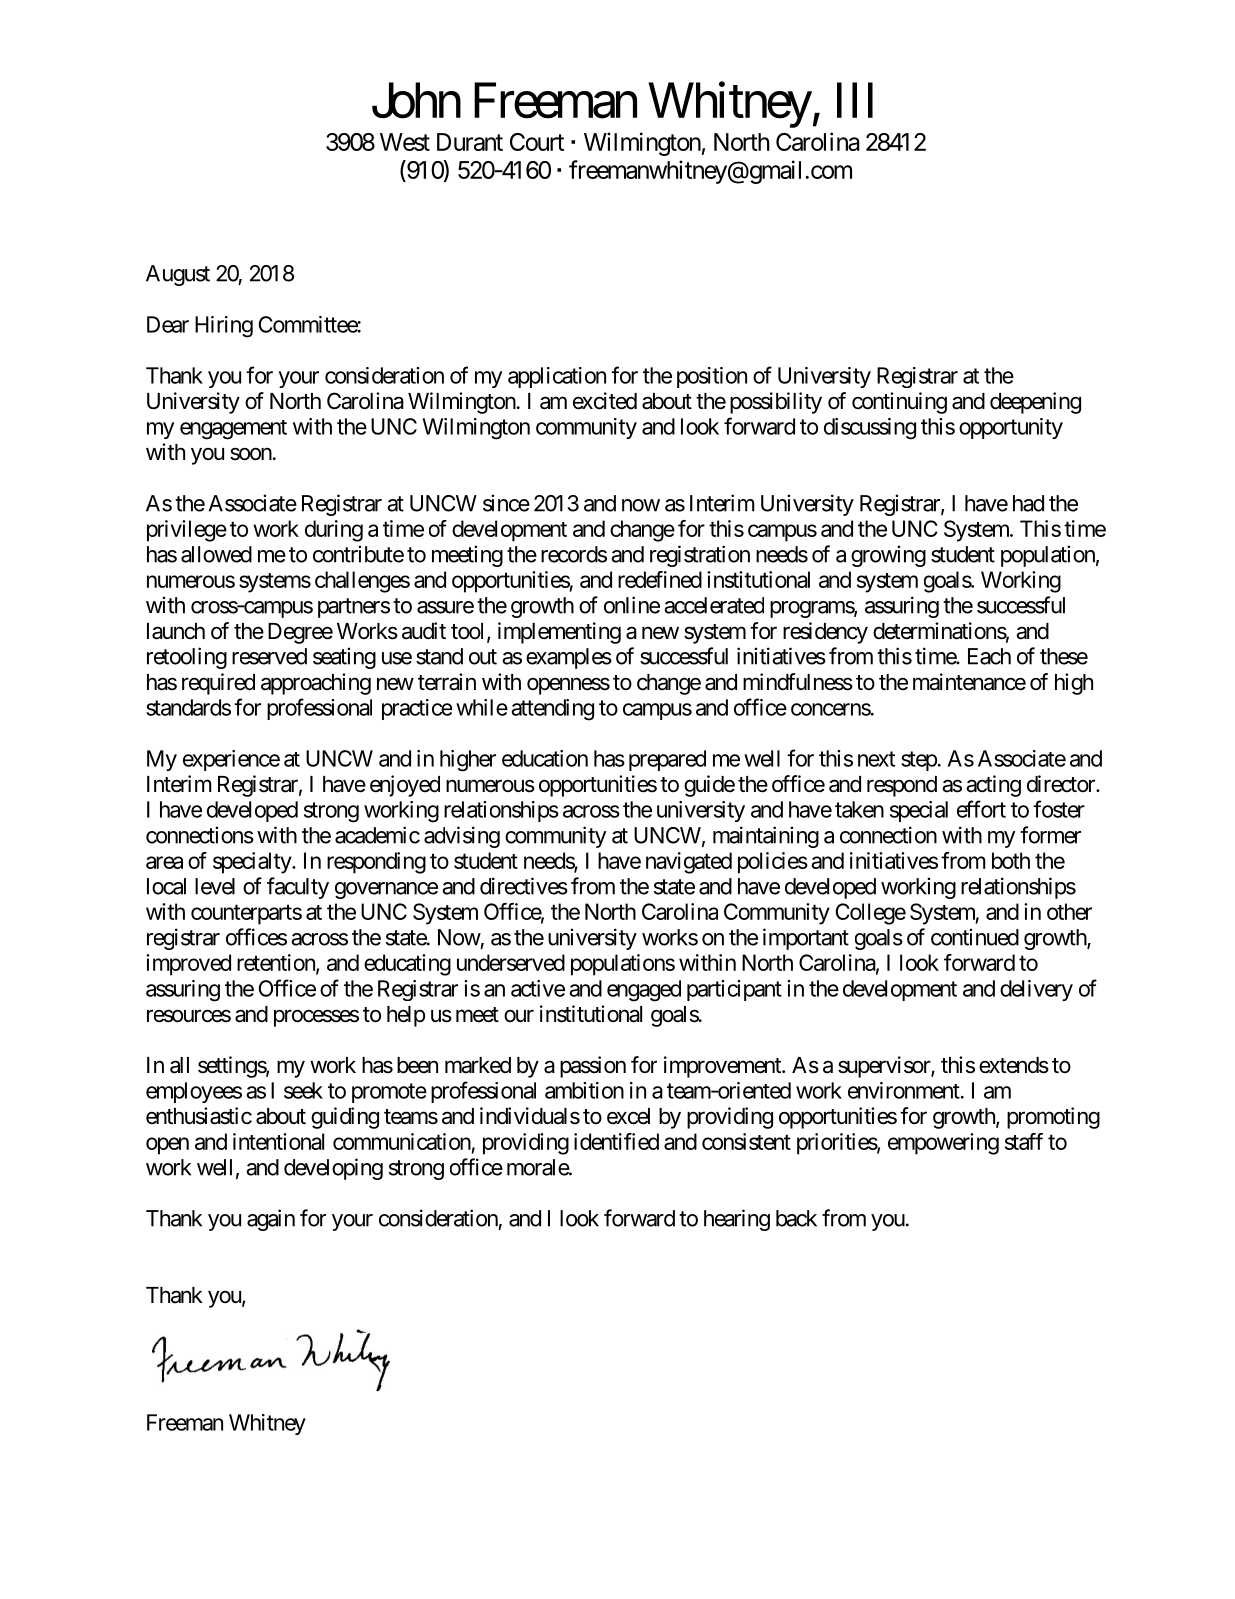  Describe the element at coordinates (537, 142) in the screenshot. I see `Court` at that location.
